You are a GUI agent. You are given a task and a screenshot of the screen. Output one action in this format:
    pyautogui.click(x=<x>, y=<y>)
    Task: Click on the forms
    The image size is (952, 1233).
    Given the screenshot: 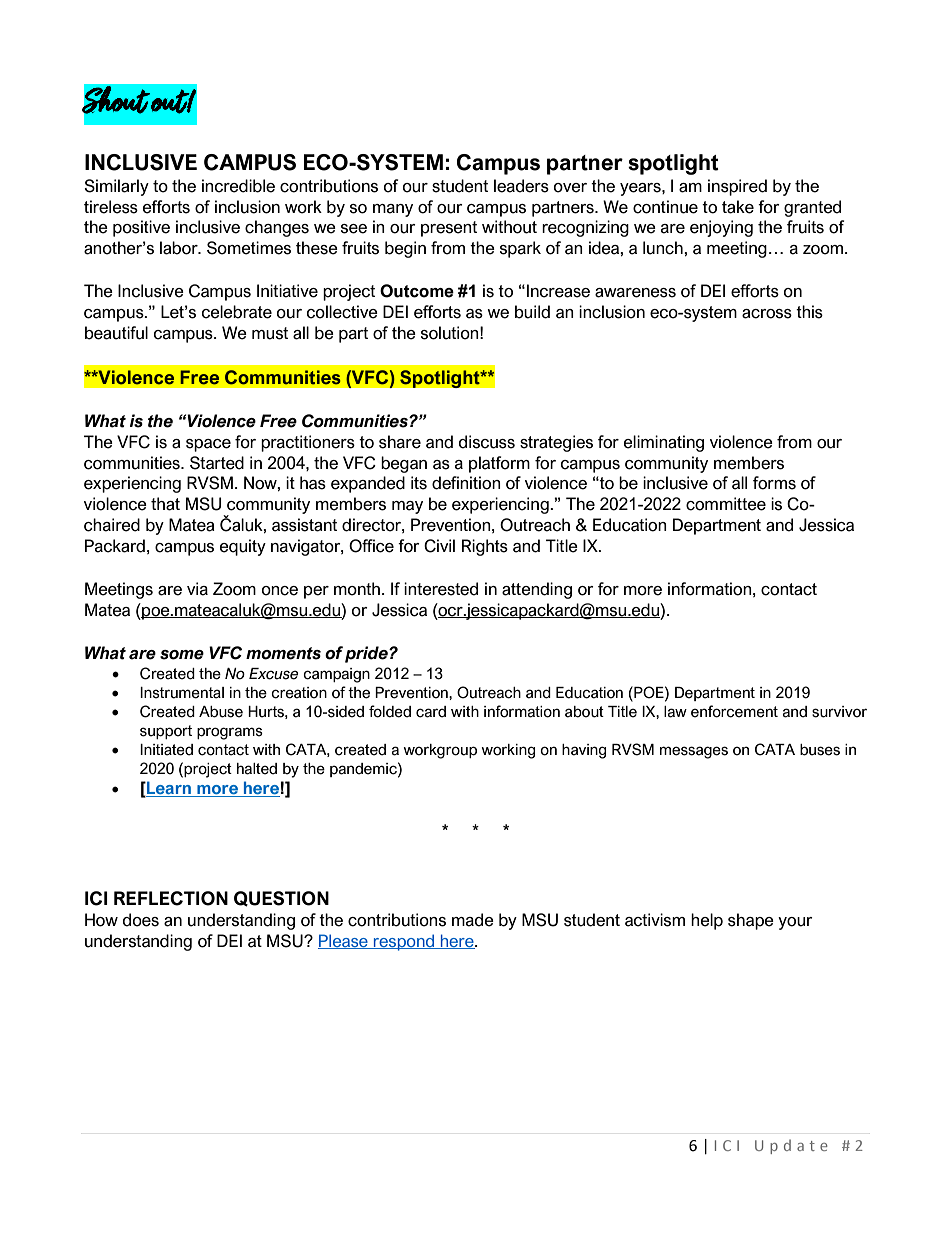 What is the action you would take?
    pyautogui.click(x=774, y=483)
